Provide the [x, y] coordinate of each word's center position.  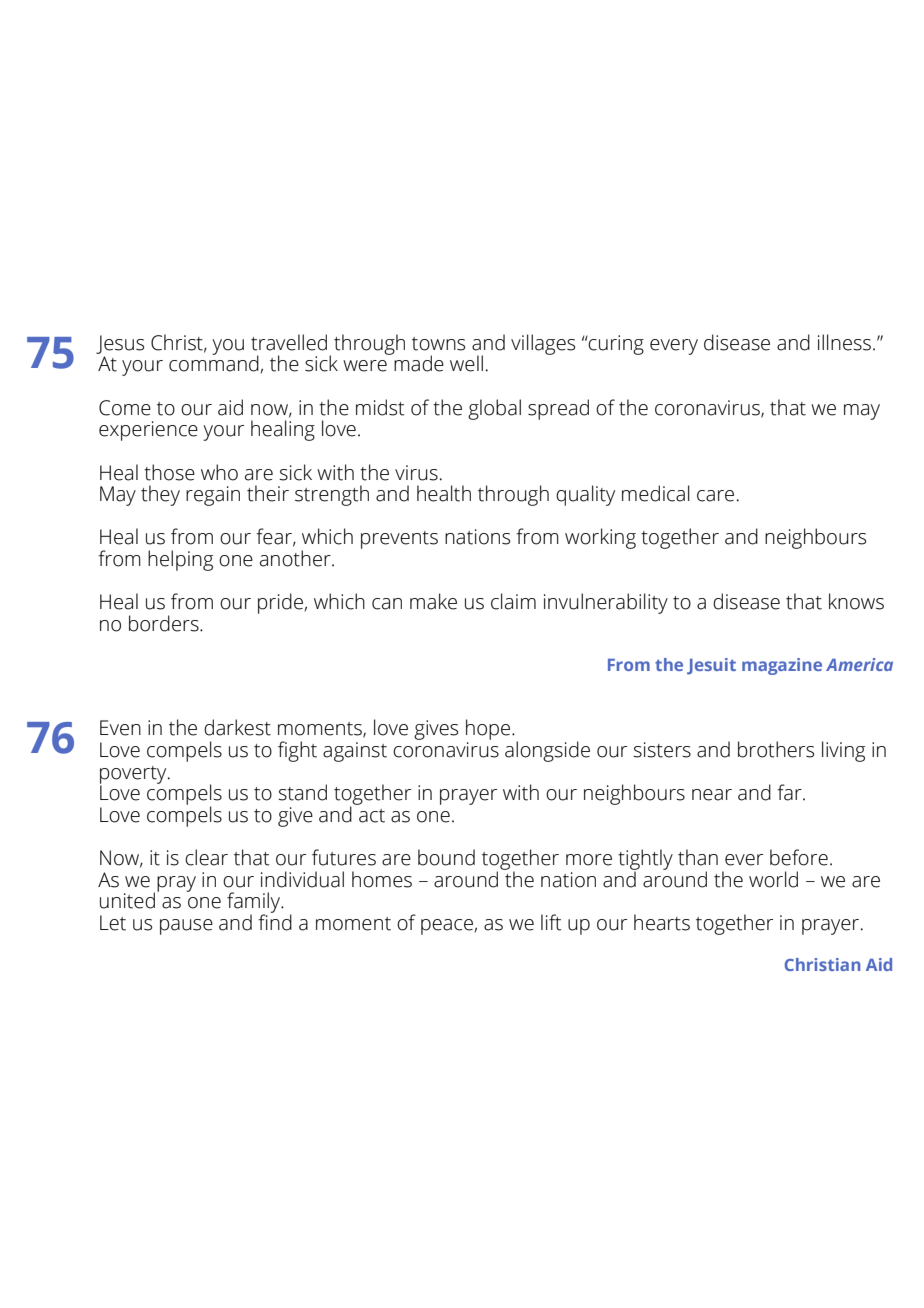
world [773, 879]
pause [186, 927]
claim [513, 601]
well [466, 363]
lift [551, 922]
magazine [782, 666]
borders [165, 623]
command [214, 362]
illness [844, 342]
